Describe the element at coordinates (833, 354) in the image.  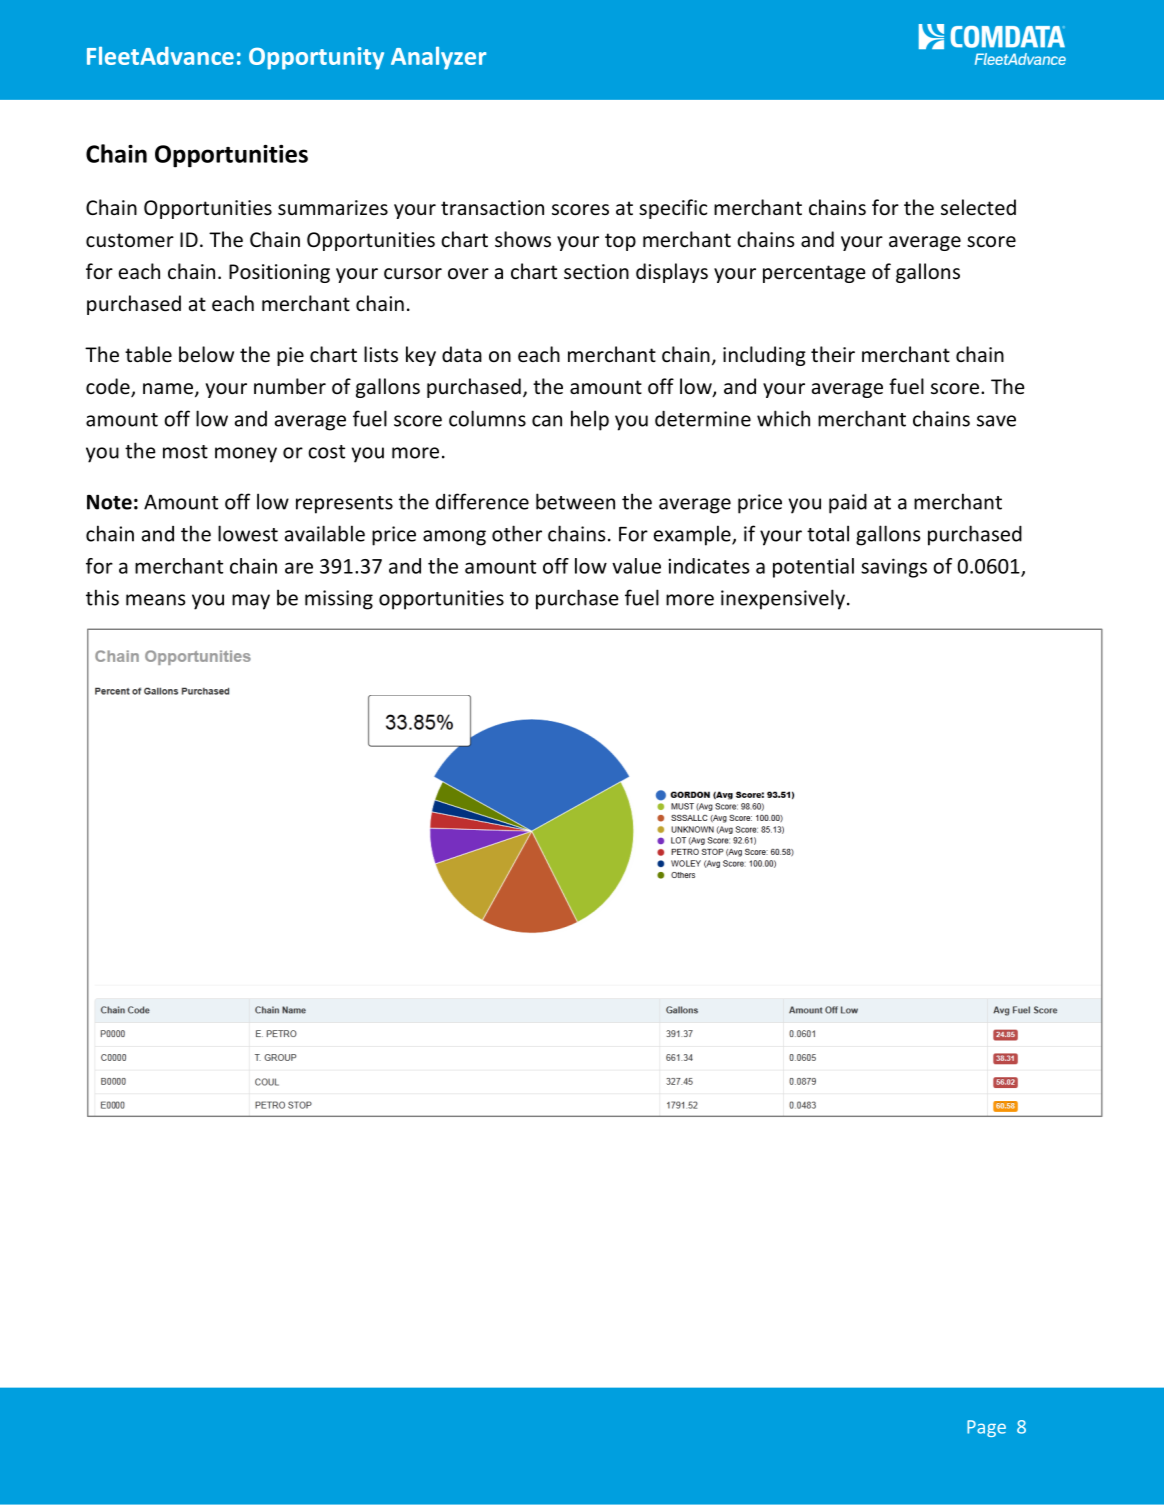
I see `their` at that location.
